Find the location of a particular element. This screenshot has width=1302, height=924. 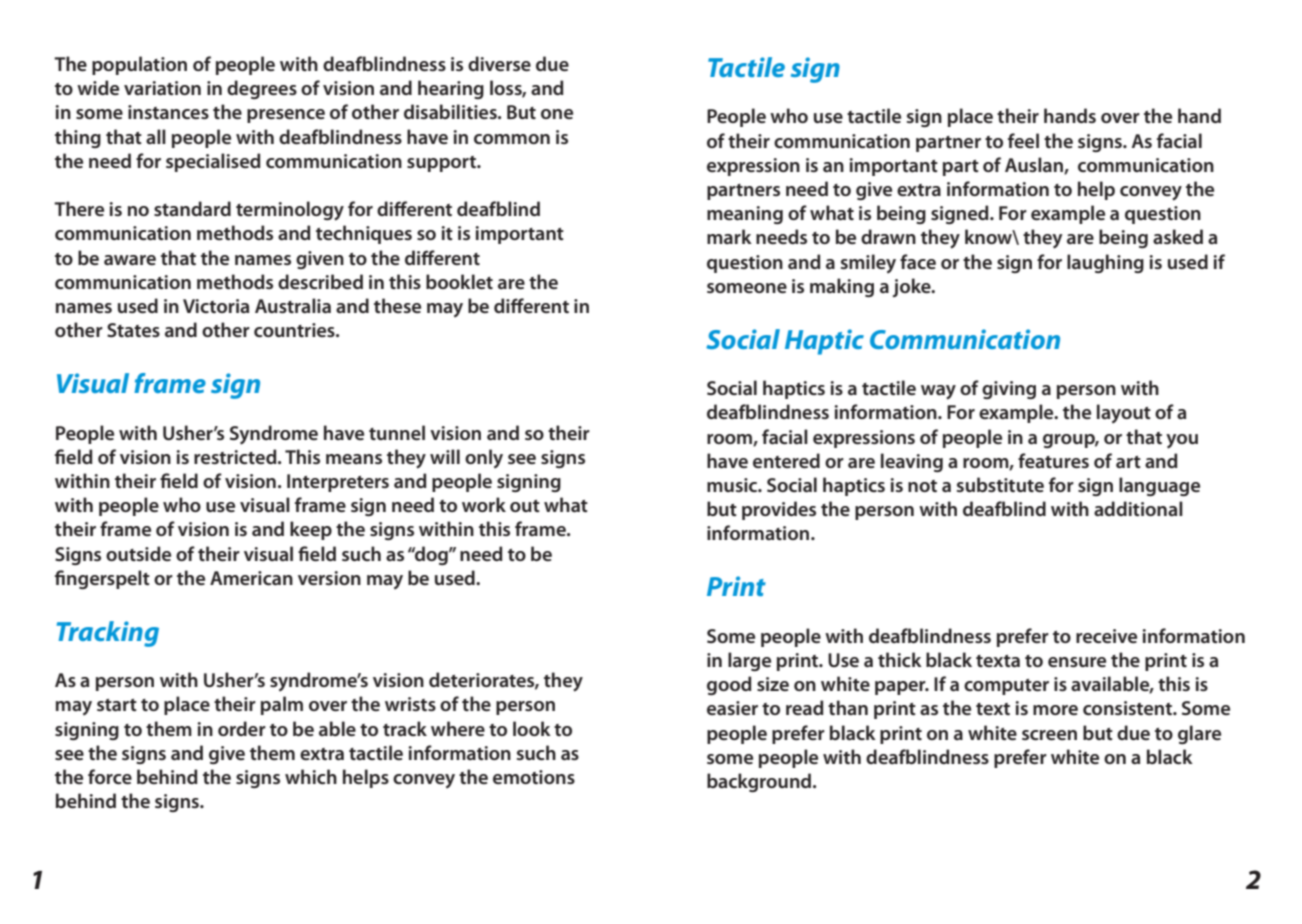

booklet is located at coordinates (459, 281).
